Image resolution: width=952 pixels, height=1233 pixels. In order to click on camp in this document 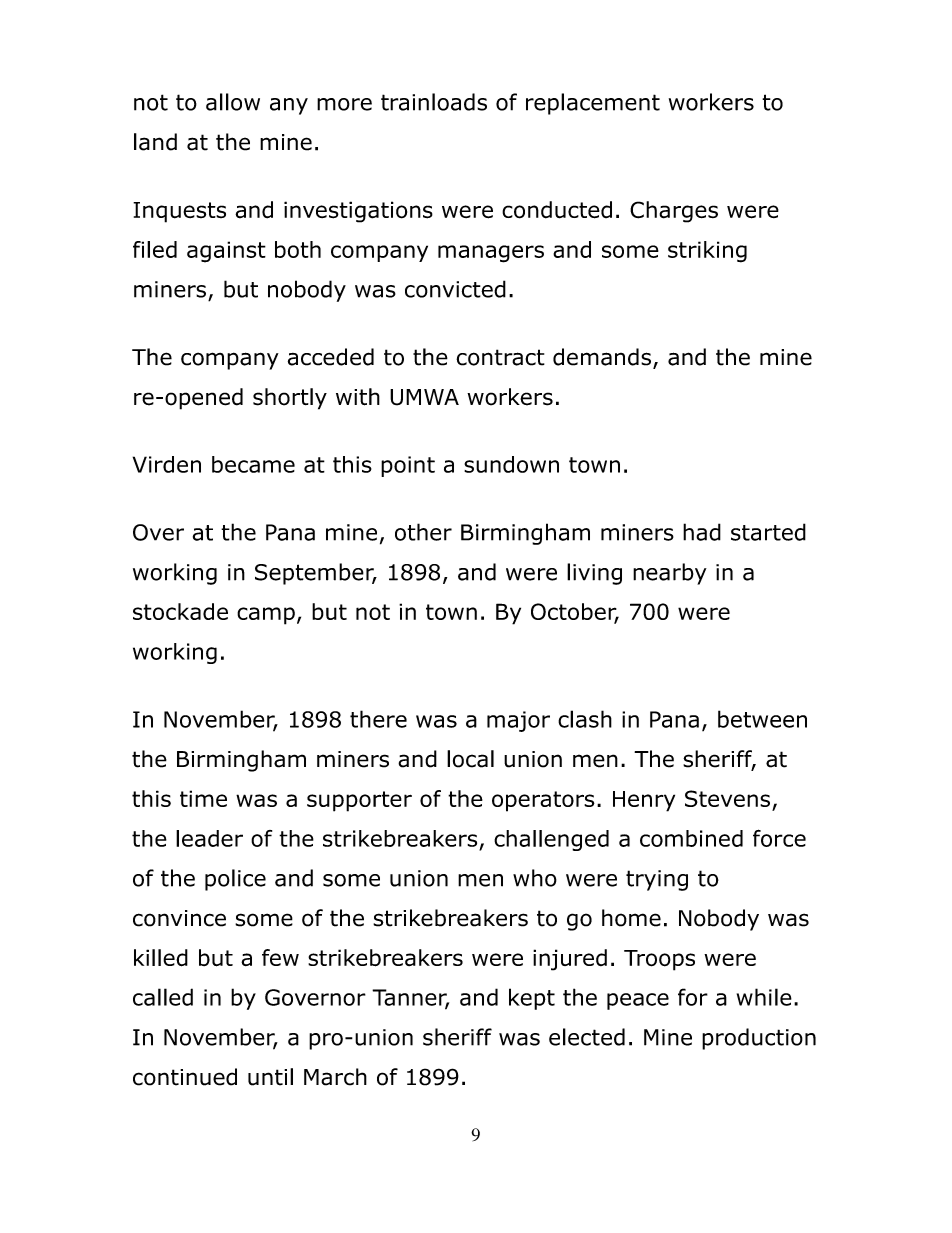, I will do `click(266, 616)`.
